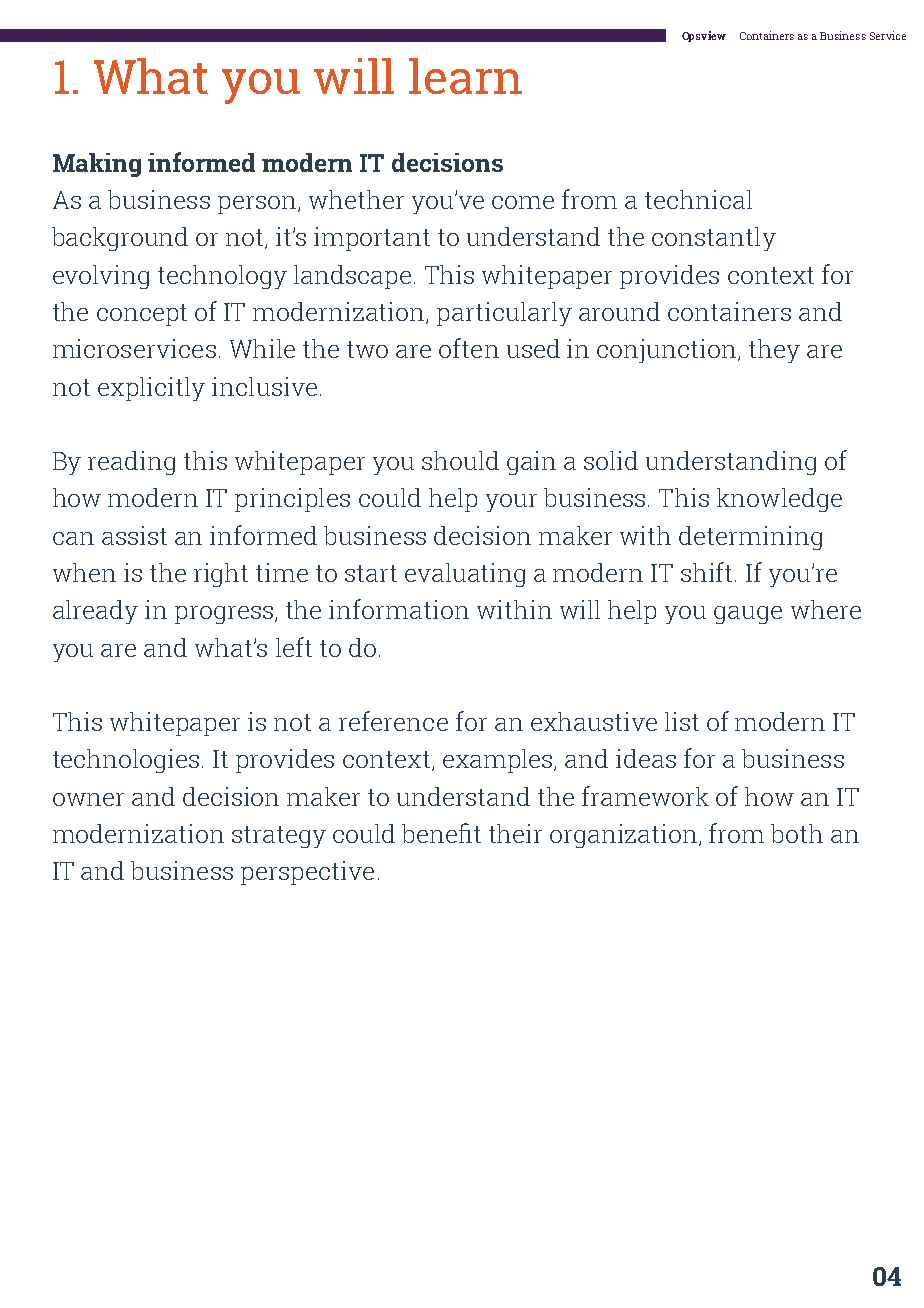 This image has width=924, height=1308. Describe the element at coordinates (748, 615) in the image. I see `gauge` at that location.
